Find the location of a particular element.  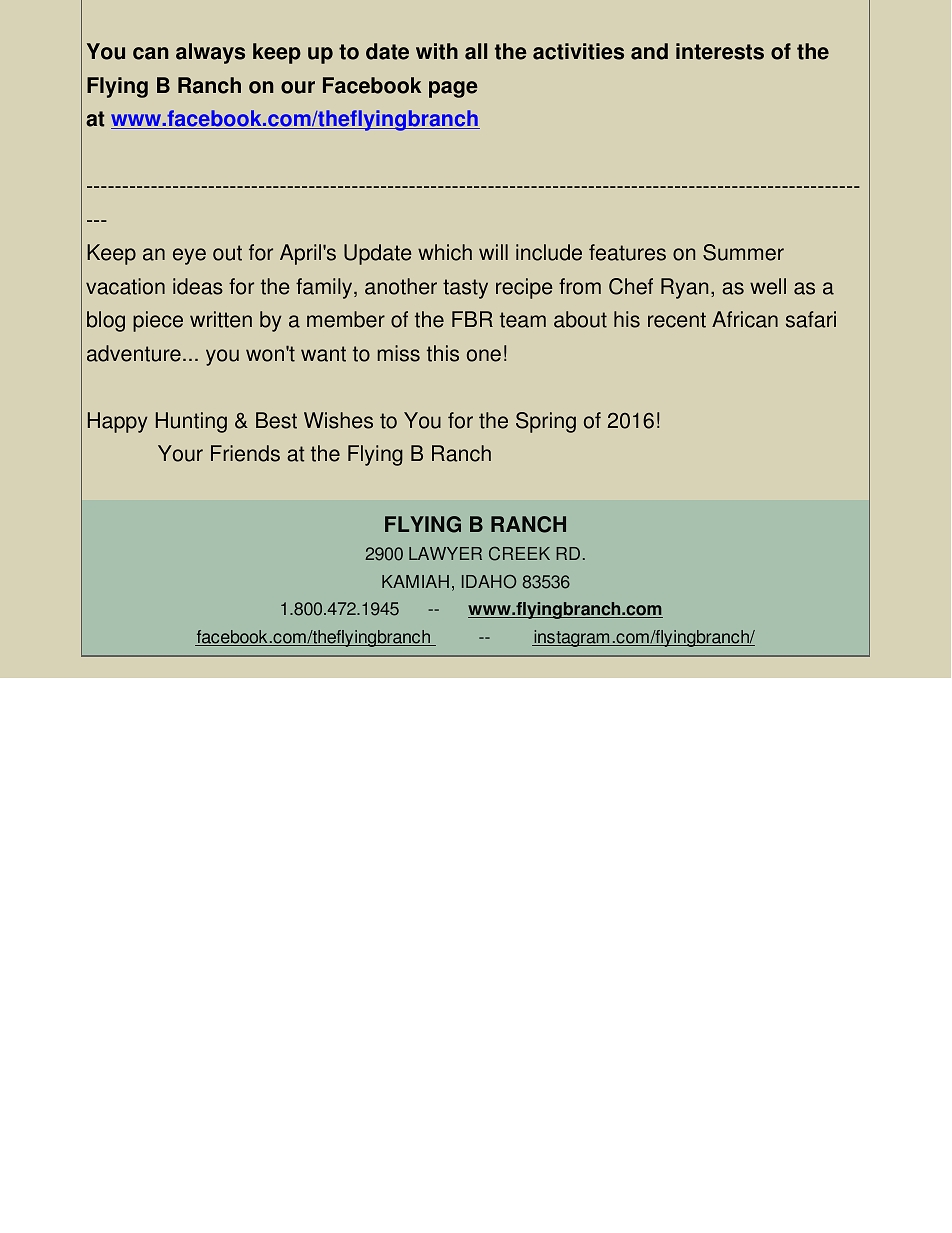

always is located at coordinates (210, 53).
